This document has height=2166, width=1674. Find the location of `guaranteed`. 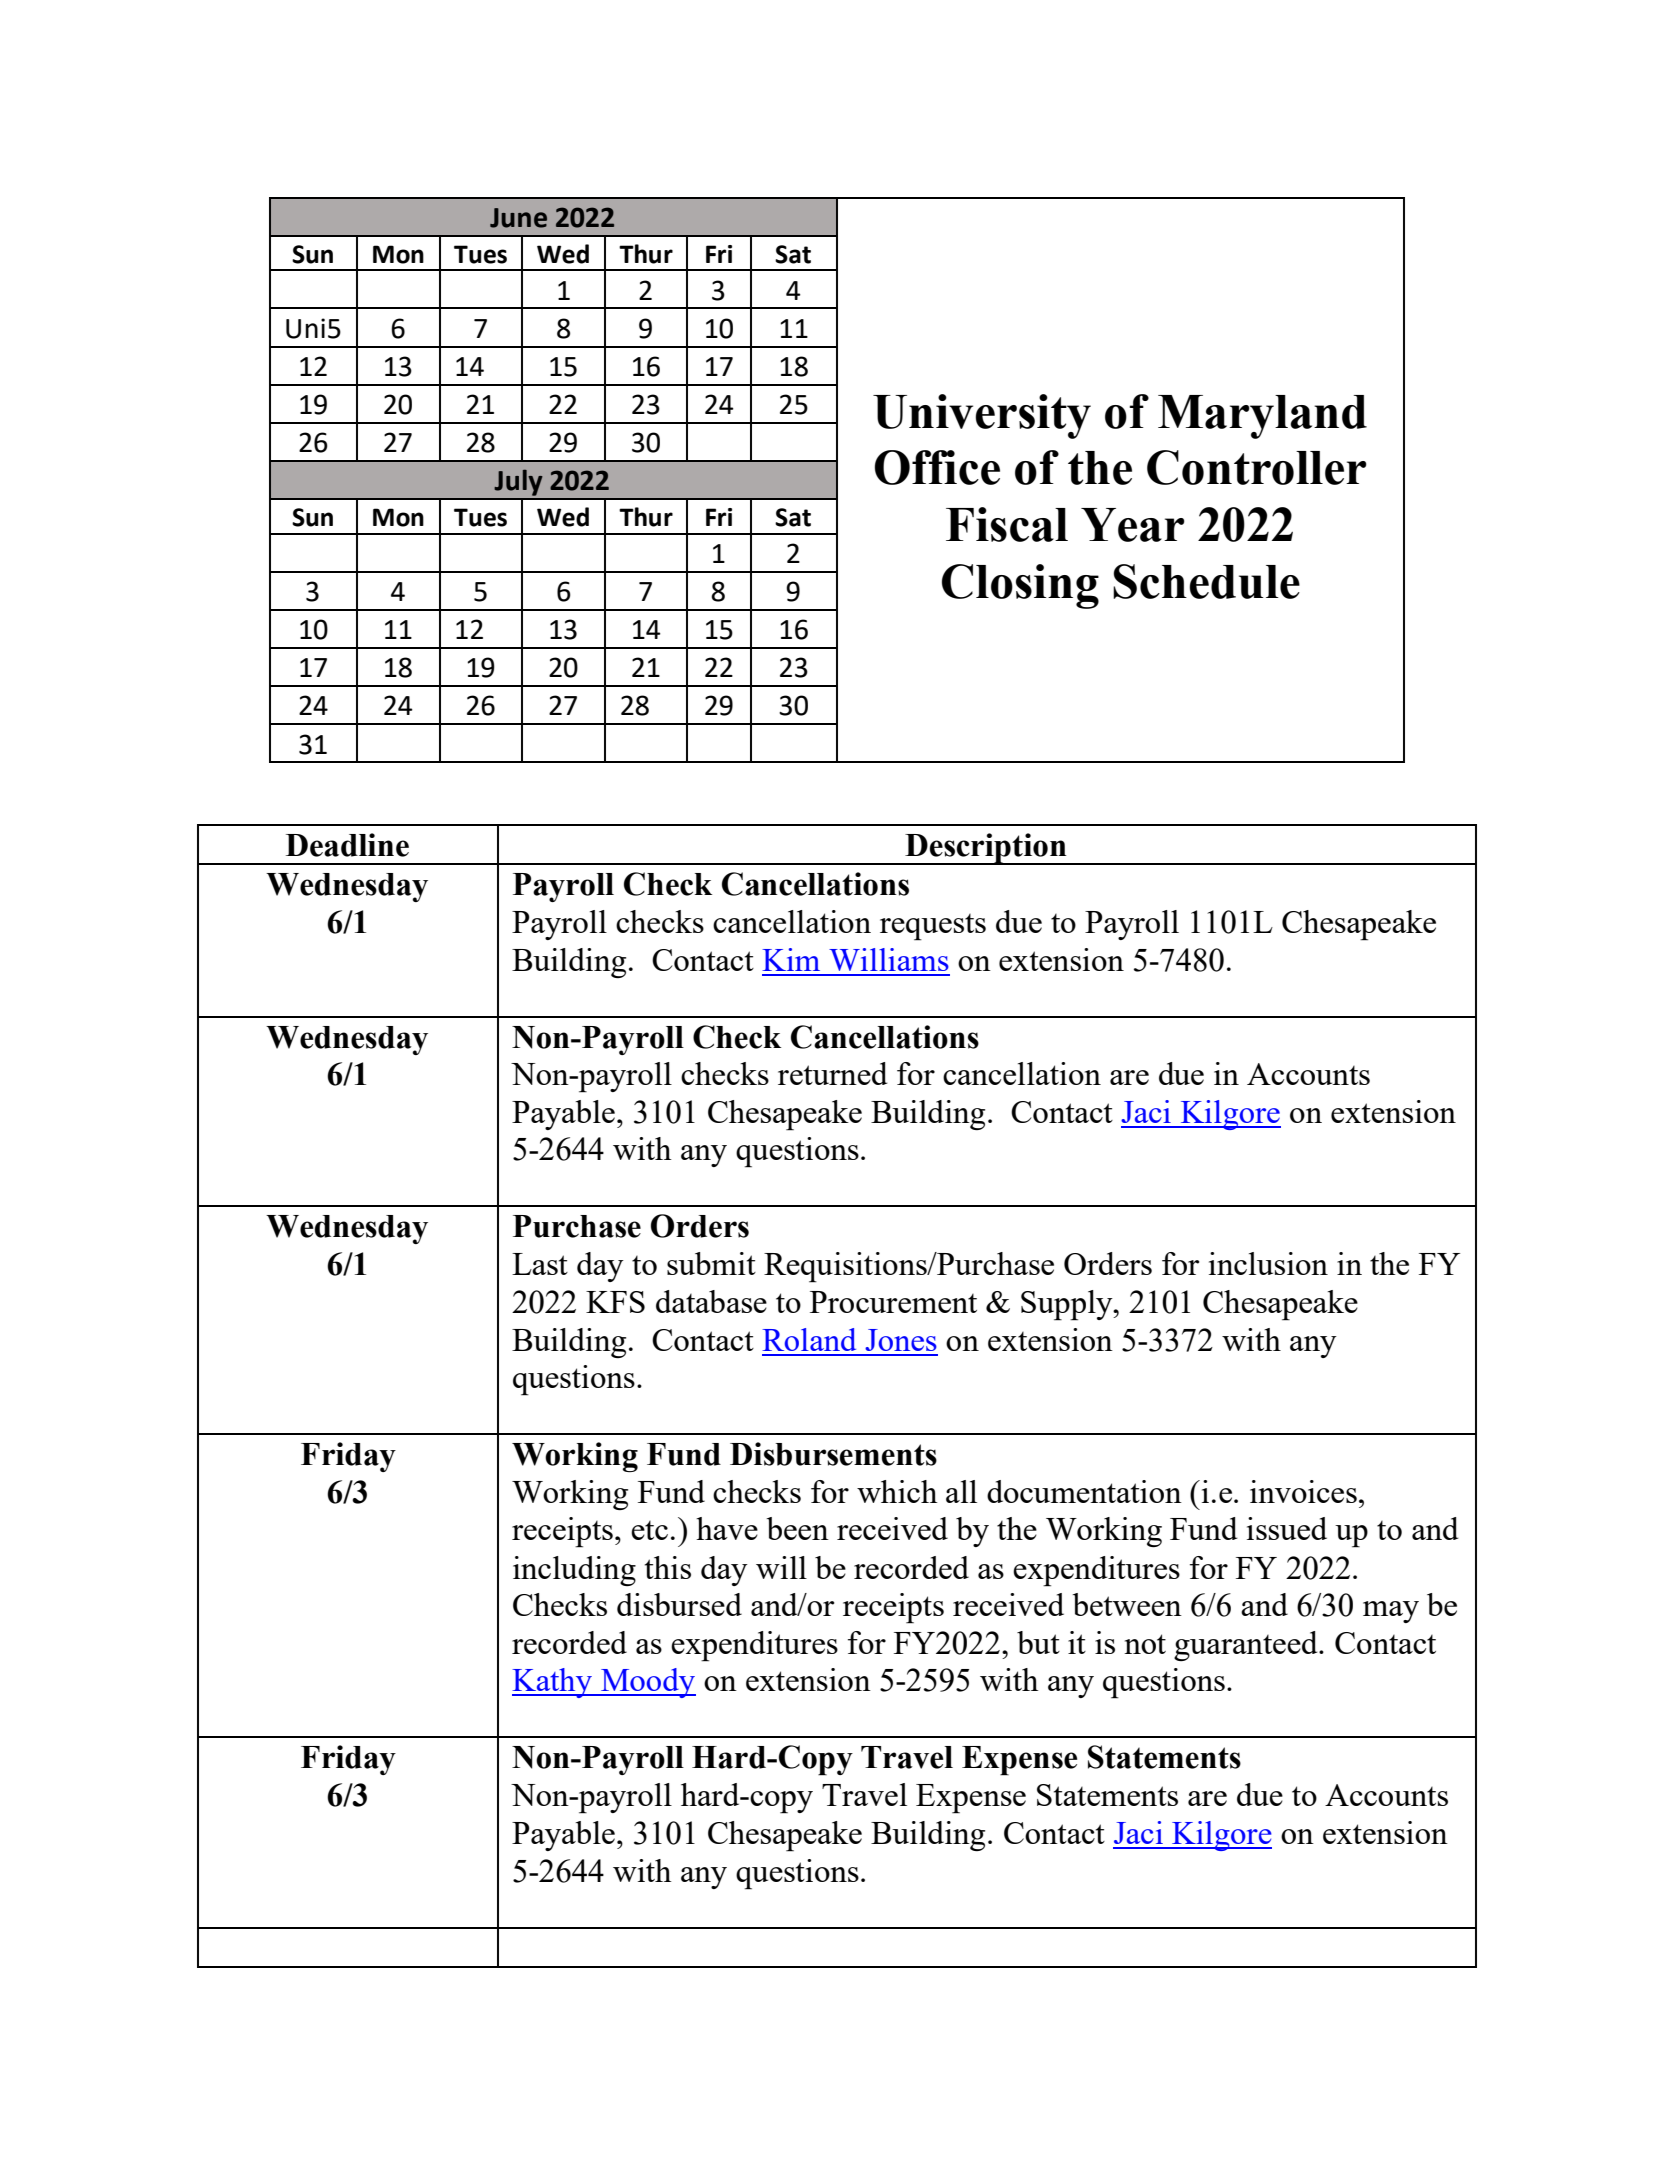

guaranteed is located at coordinates (1247, 1646).
